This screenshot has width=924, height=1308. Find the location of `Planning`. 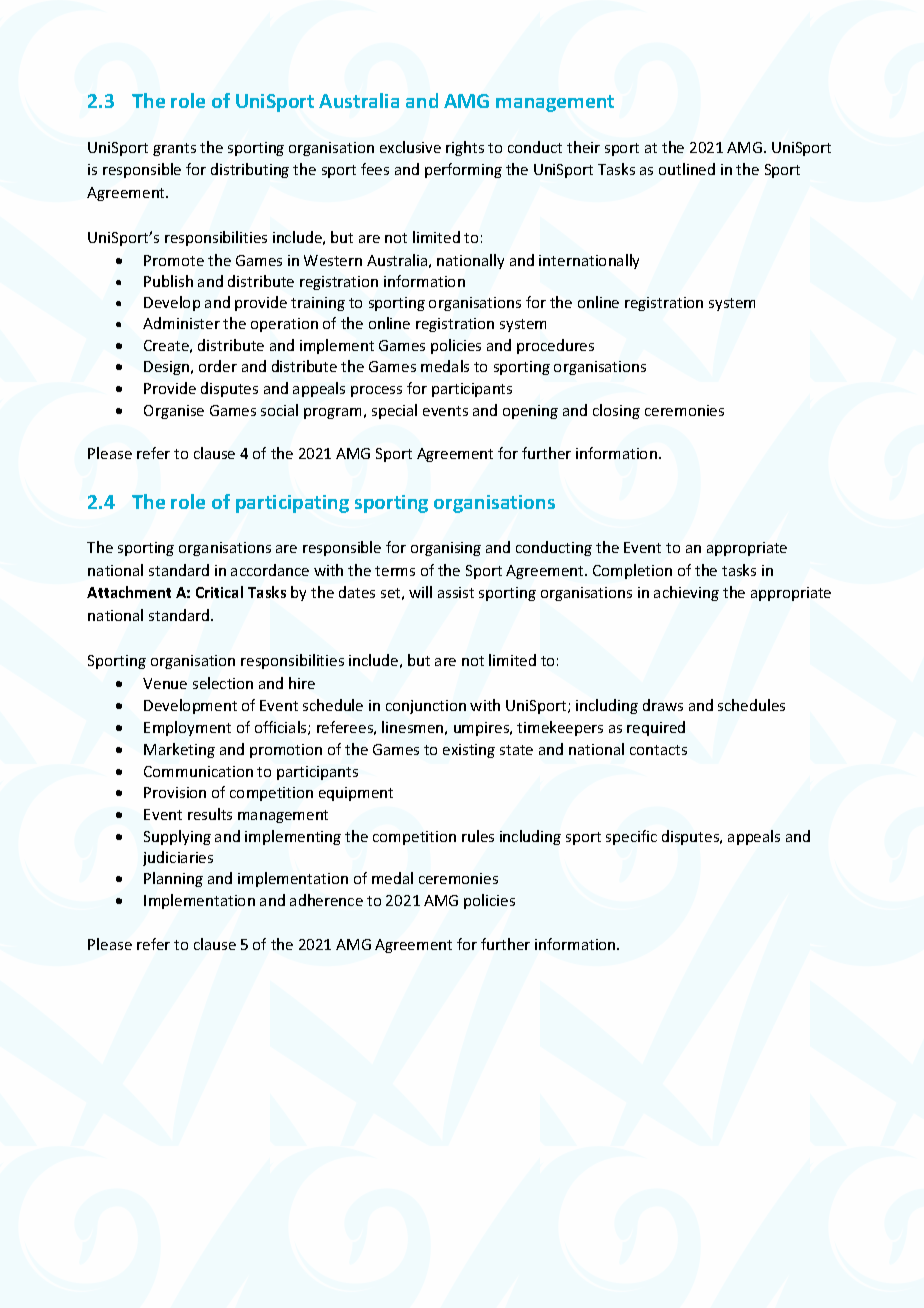

Planning is located at coordinates (173, 879).
